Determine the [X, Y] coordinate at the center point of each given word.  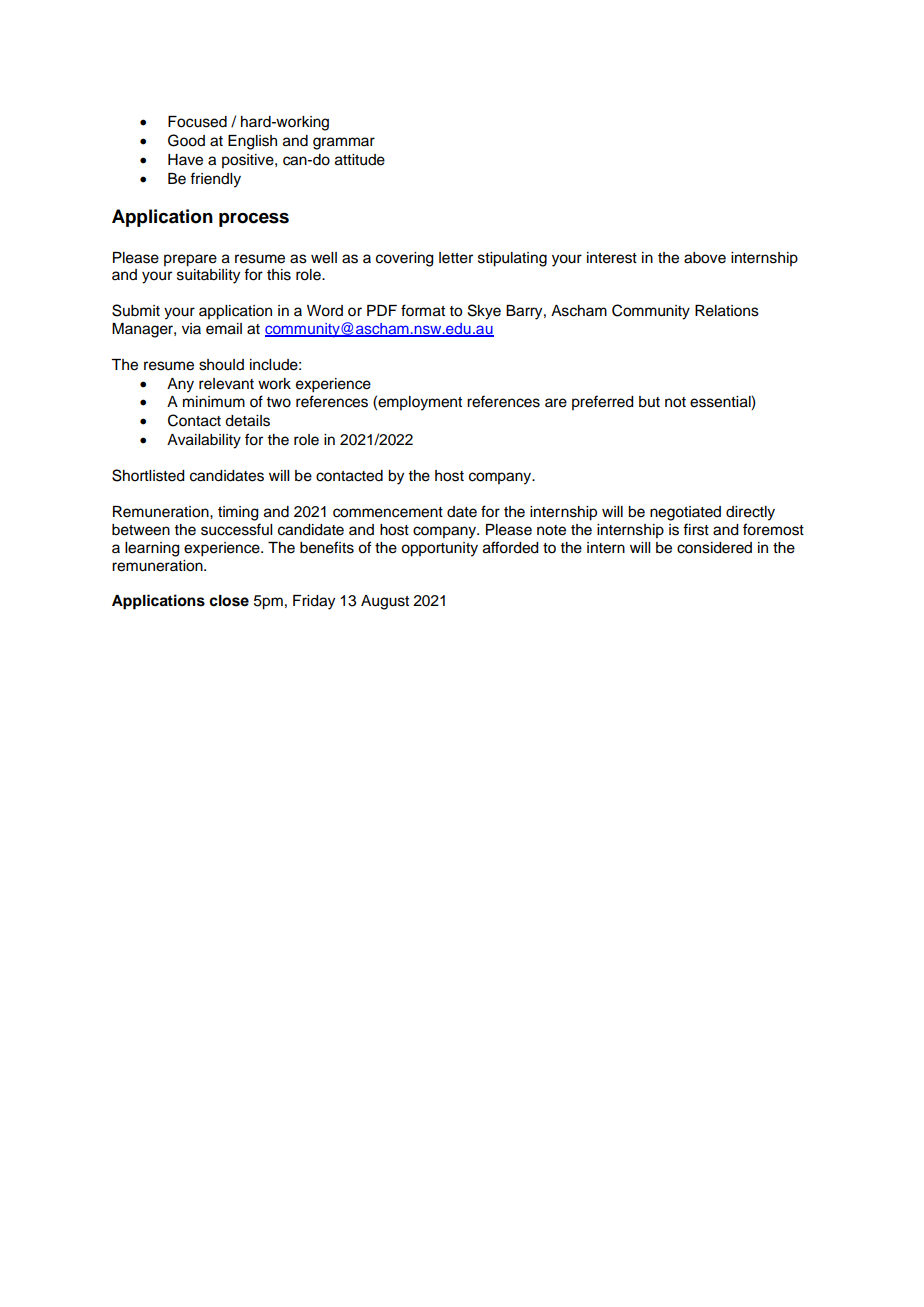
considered [714, 548]
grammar [344, 143]
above [705, 258]
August [385, 602]
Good [186, 140]
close [229, 601]
